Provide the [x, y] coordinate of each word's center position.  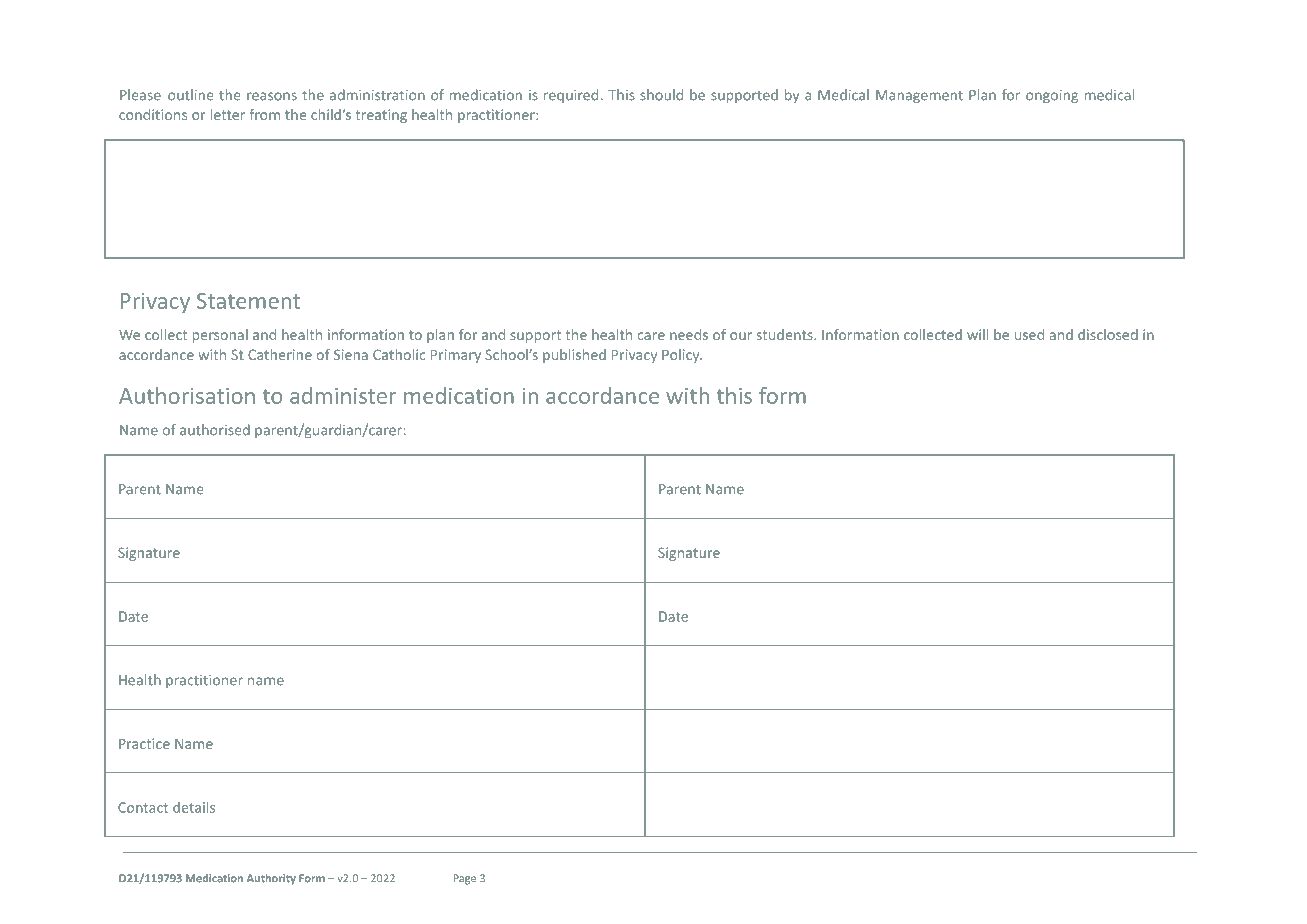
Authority [271, 879]
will [977, 334]
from [265, 114]
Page [465, 879]
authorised [215, 430]
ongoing [1052, 96]
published [574, 356]
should [661, 95]
